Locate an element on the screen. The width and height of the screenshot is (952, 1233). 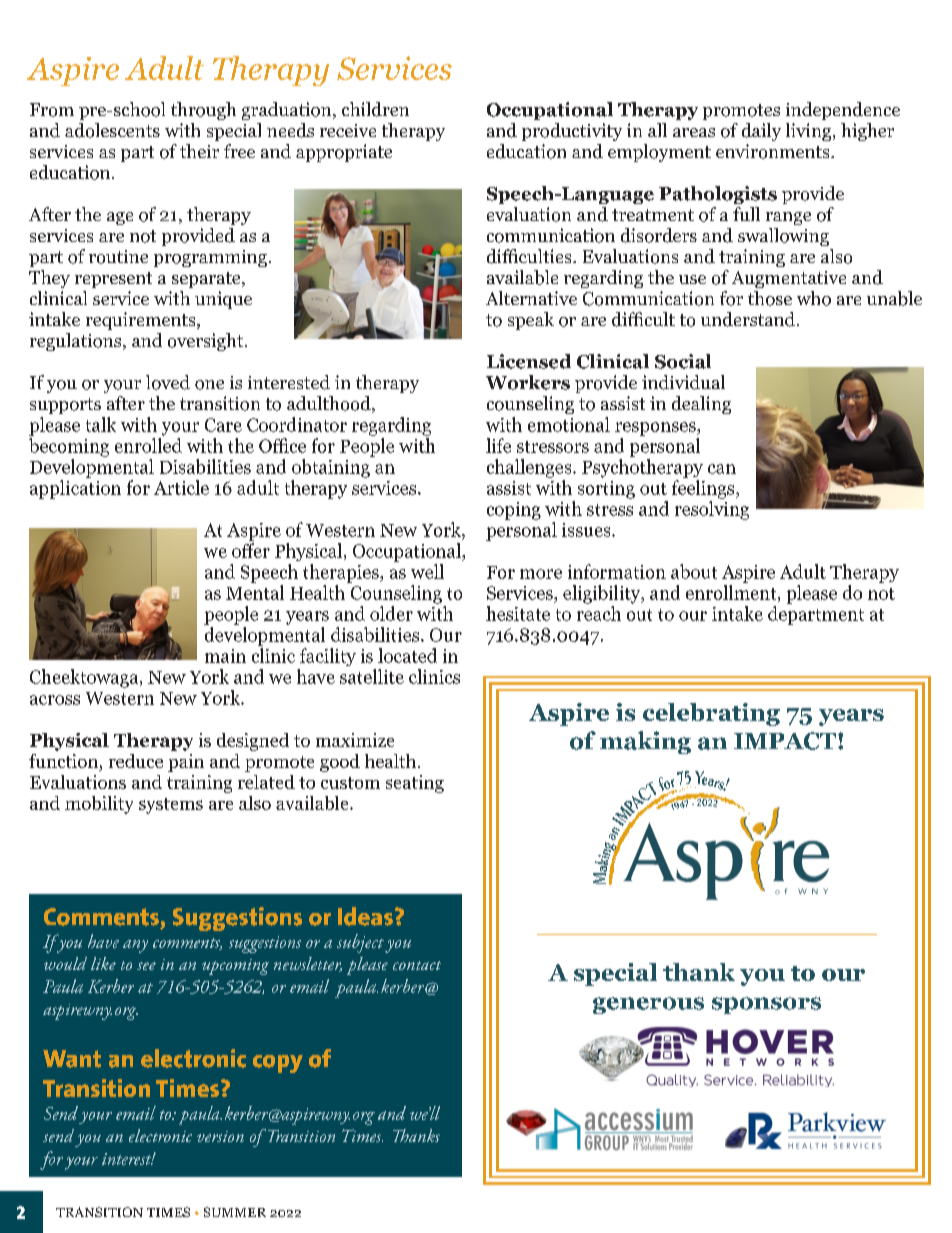
located is located at coordinates (407, 655).
